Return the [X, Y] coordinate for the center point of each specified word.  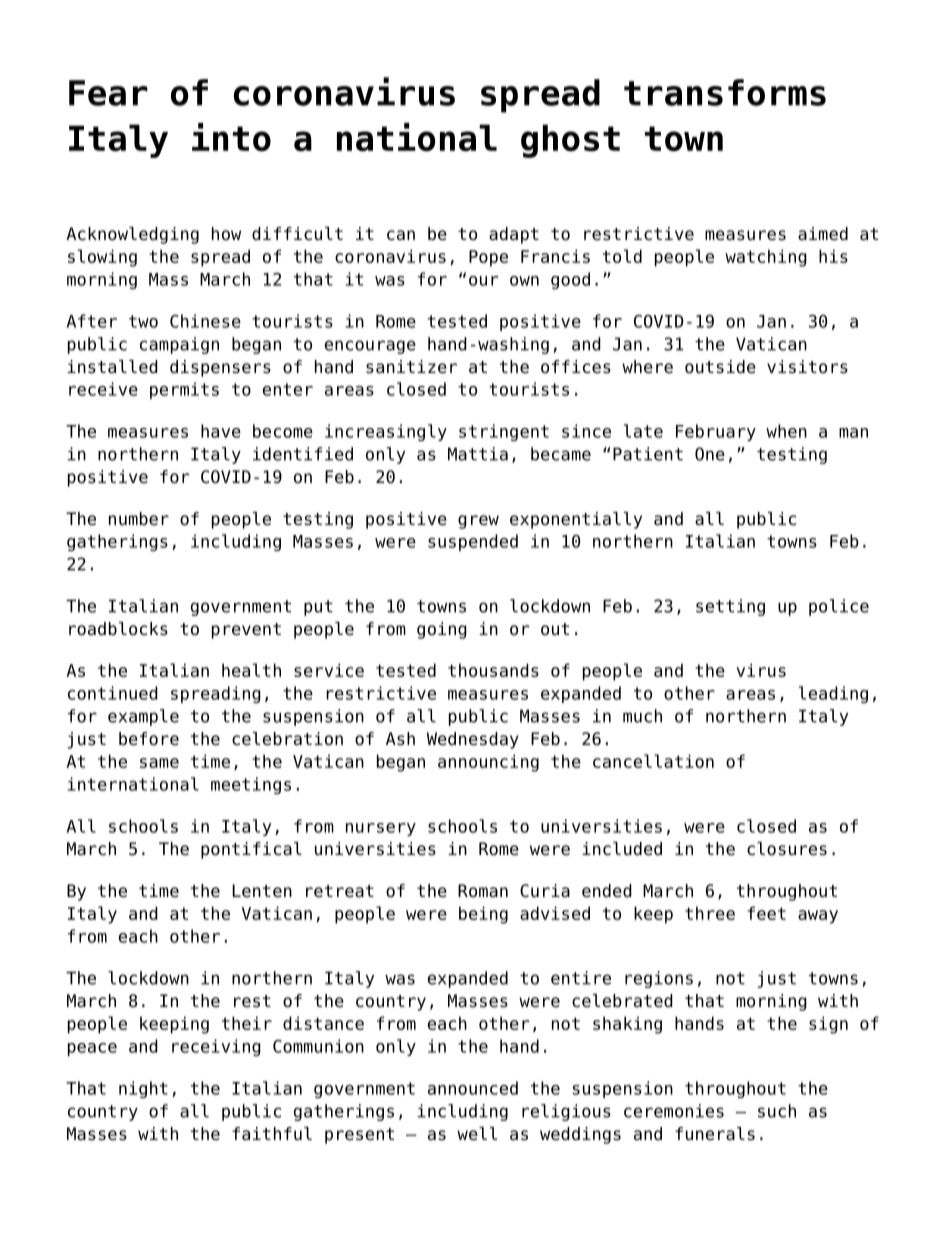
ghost [570, 141]
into [231, 137]
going [442, 630]
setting [730, 607]
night [143, 1089]
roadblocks [118, 629]
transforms [725, 92]
